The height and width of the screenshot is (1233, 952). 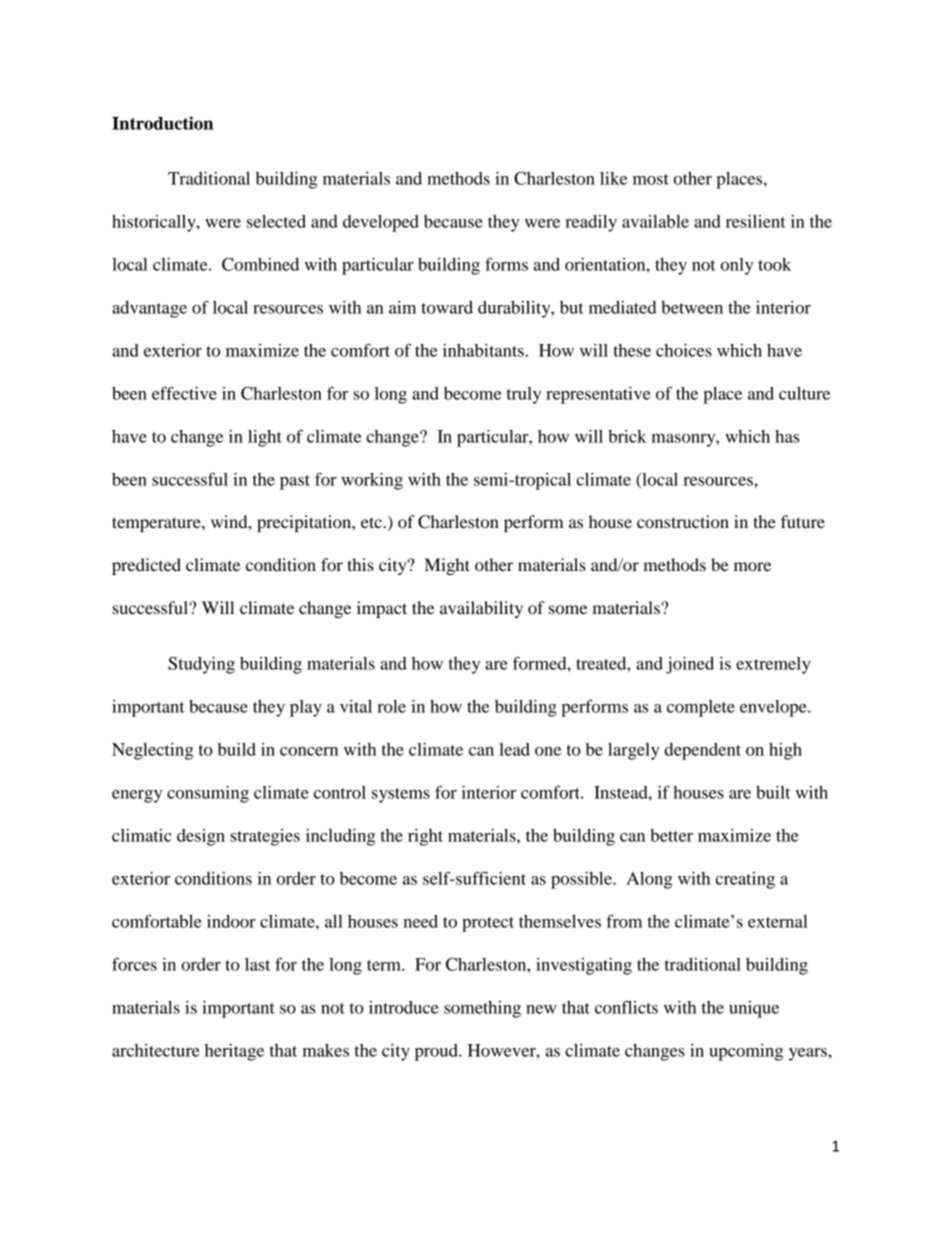 What do you see at coordinates (437, 1052) in the screenshot?
I see `proud` at bounding box center [437, 1052].
